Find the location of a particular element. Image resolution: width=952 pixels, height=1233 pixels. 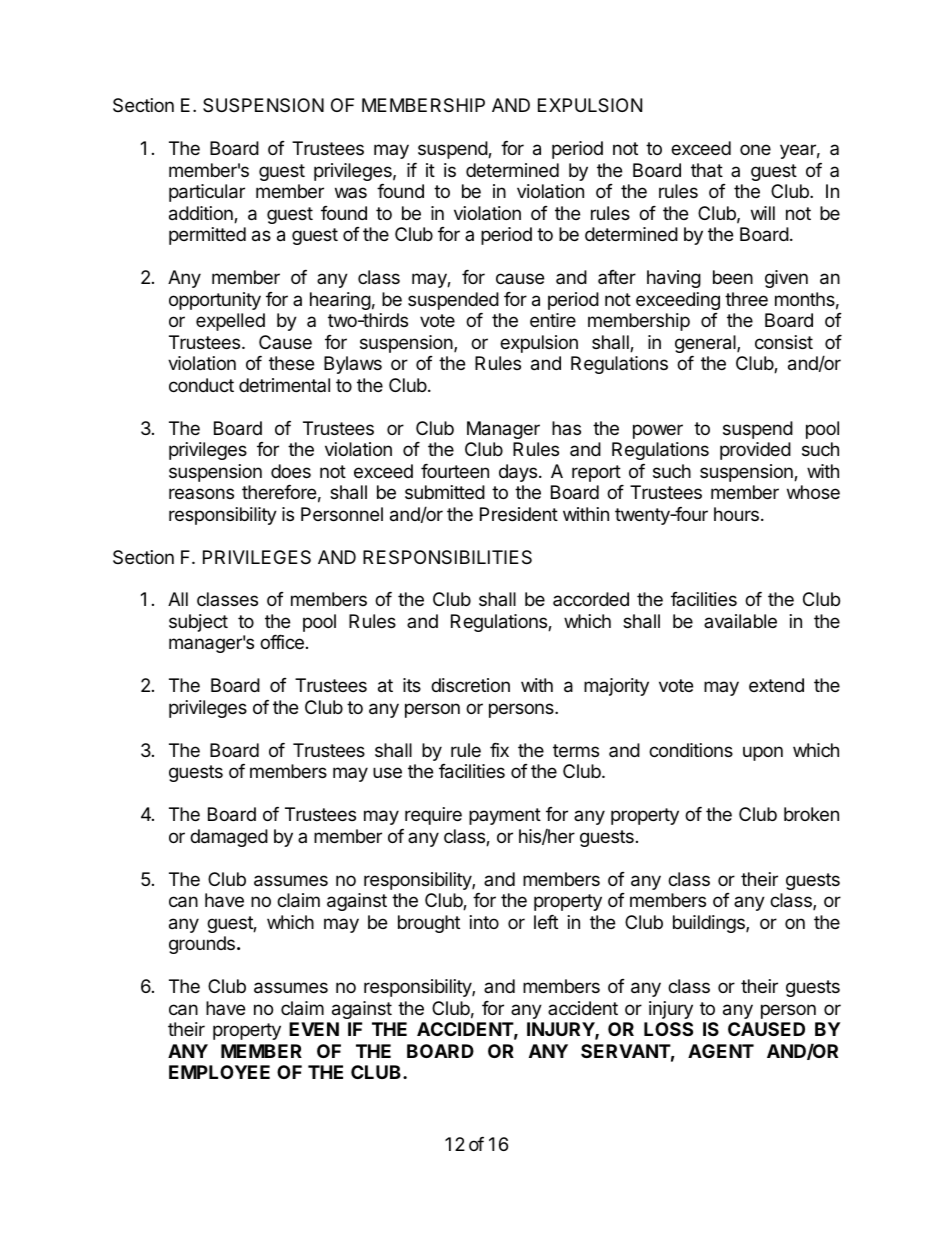

damaged is located at coordinates (229, 838).
